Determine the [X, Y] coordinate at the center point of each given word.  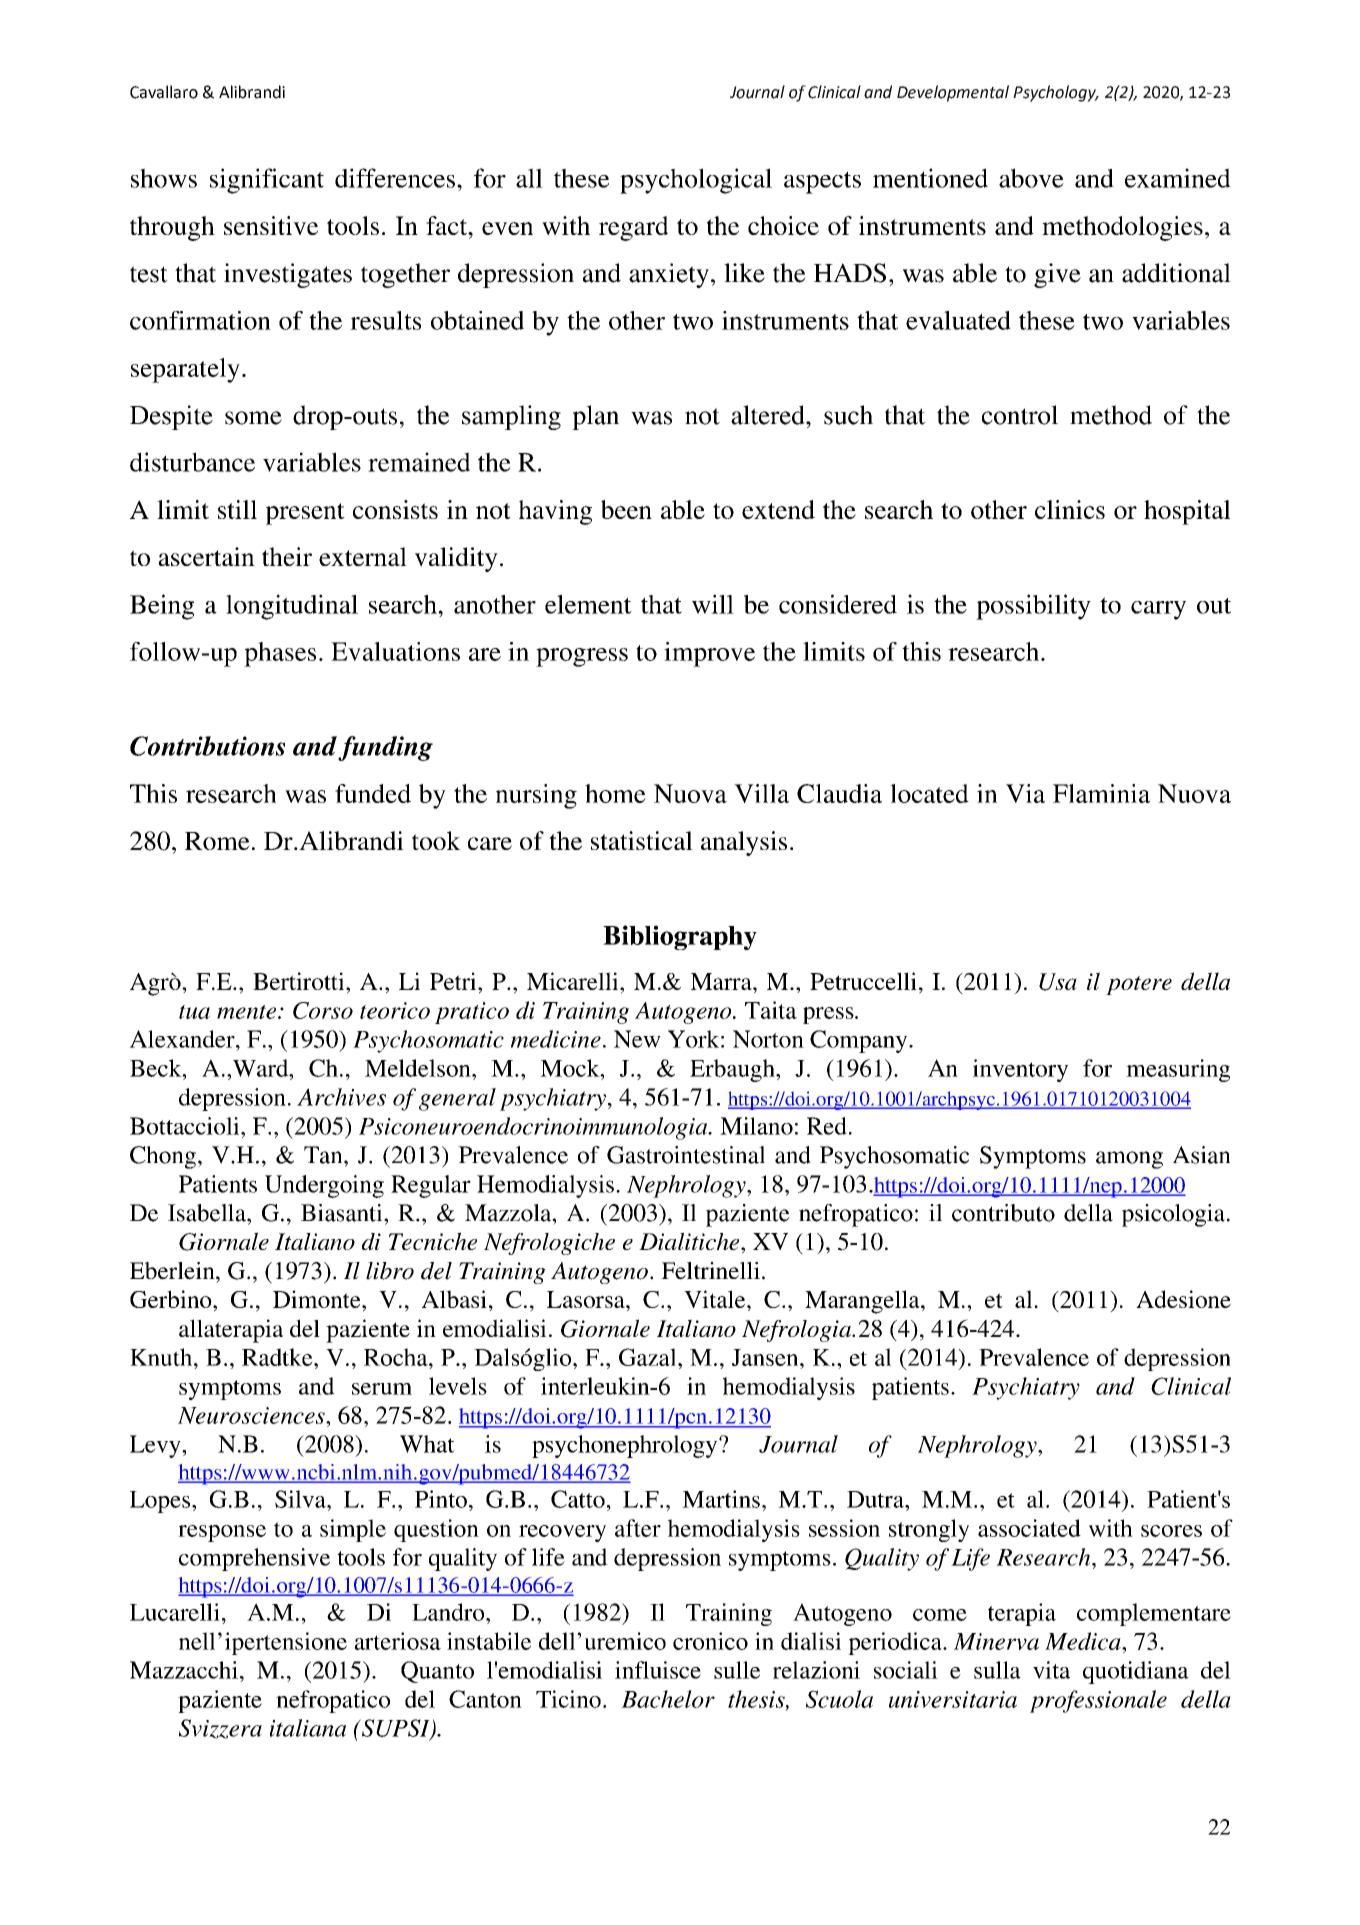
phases [280, 654]
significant [267, 181]
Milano [756, 1126]
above [1031, 178]
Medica [1084, 1641]
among [1129, 1160]
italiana [308, 1728]
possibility [1033, 607]
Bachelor [668, 1699]
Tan [324, 1155]
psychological [696, 181]
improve [709, 654]
